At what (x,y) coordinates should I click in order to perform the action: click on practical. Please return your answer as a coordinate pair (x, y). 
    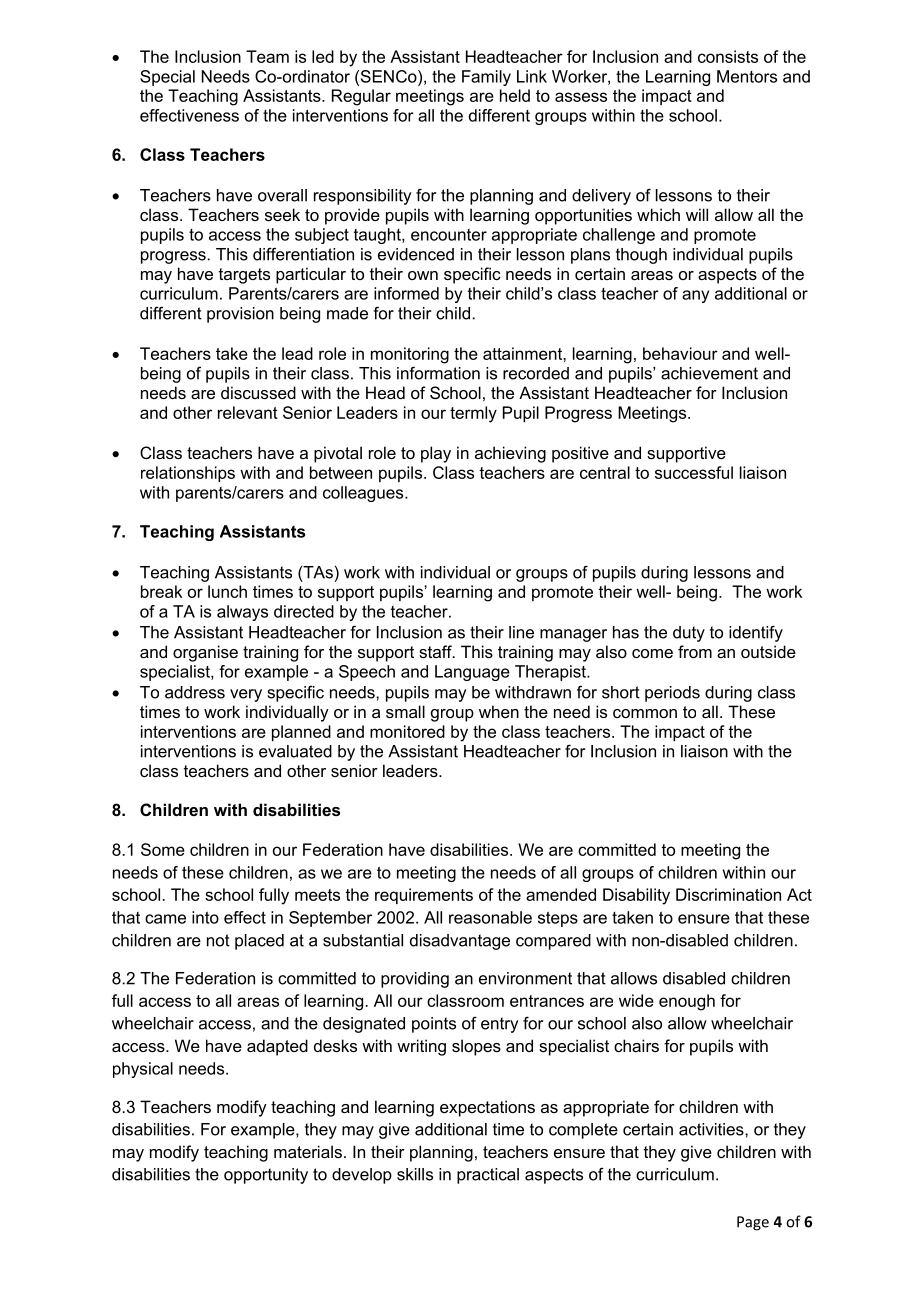
    Looking at the image, I should click on (488, 1176).
